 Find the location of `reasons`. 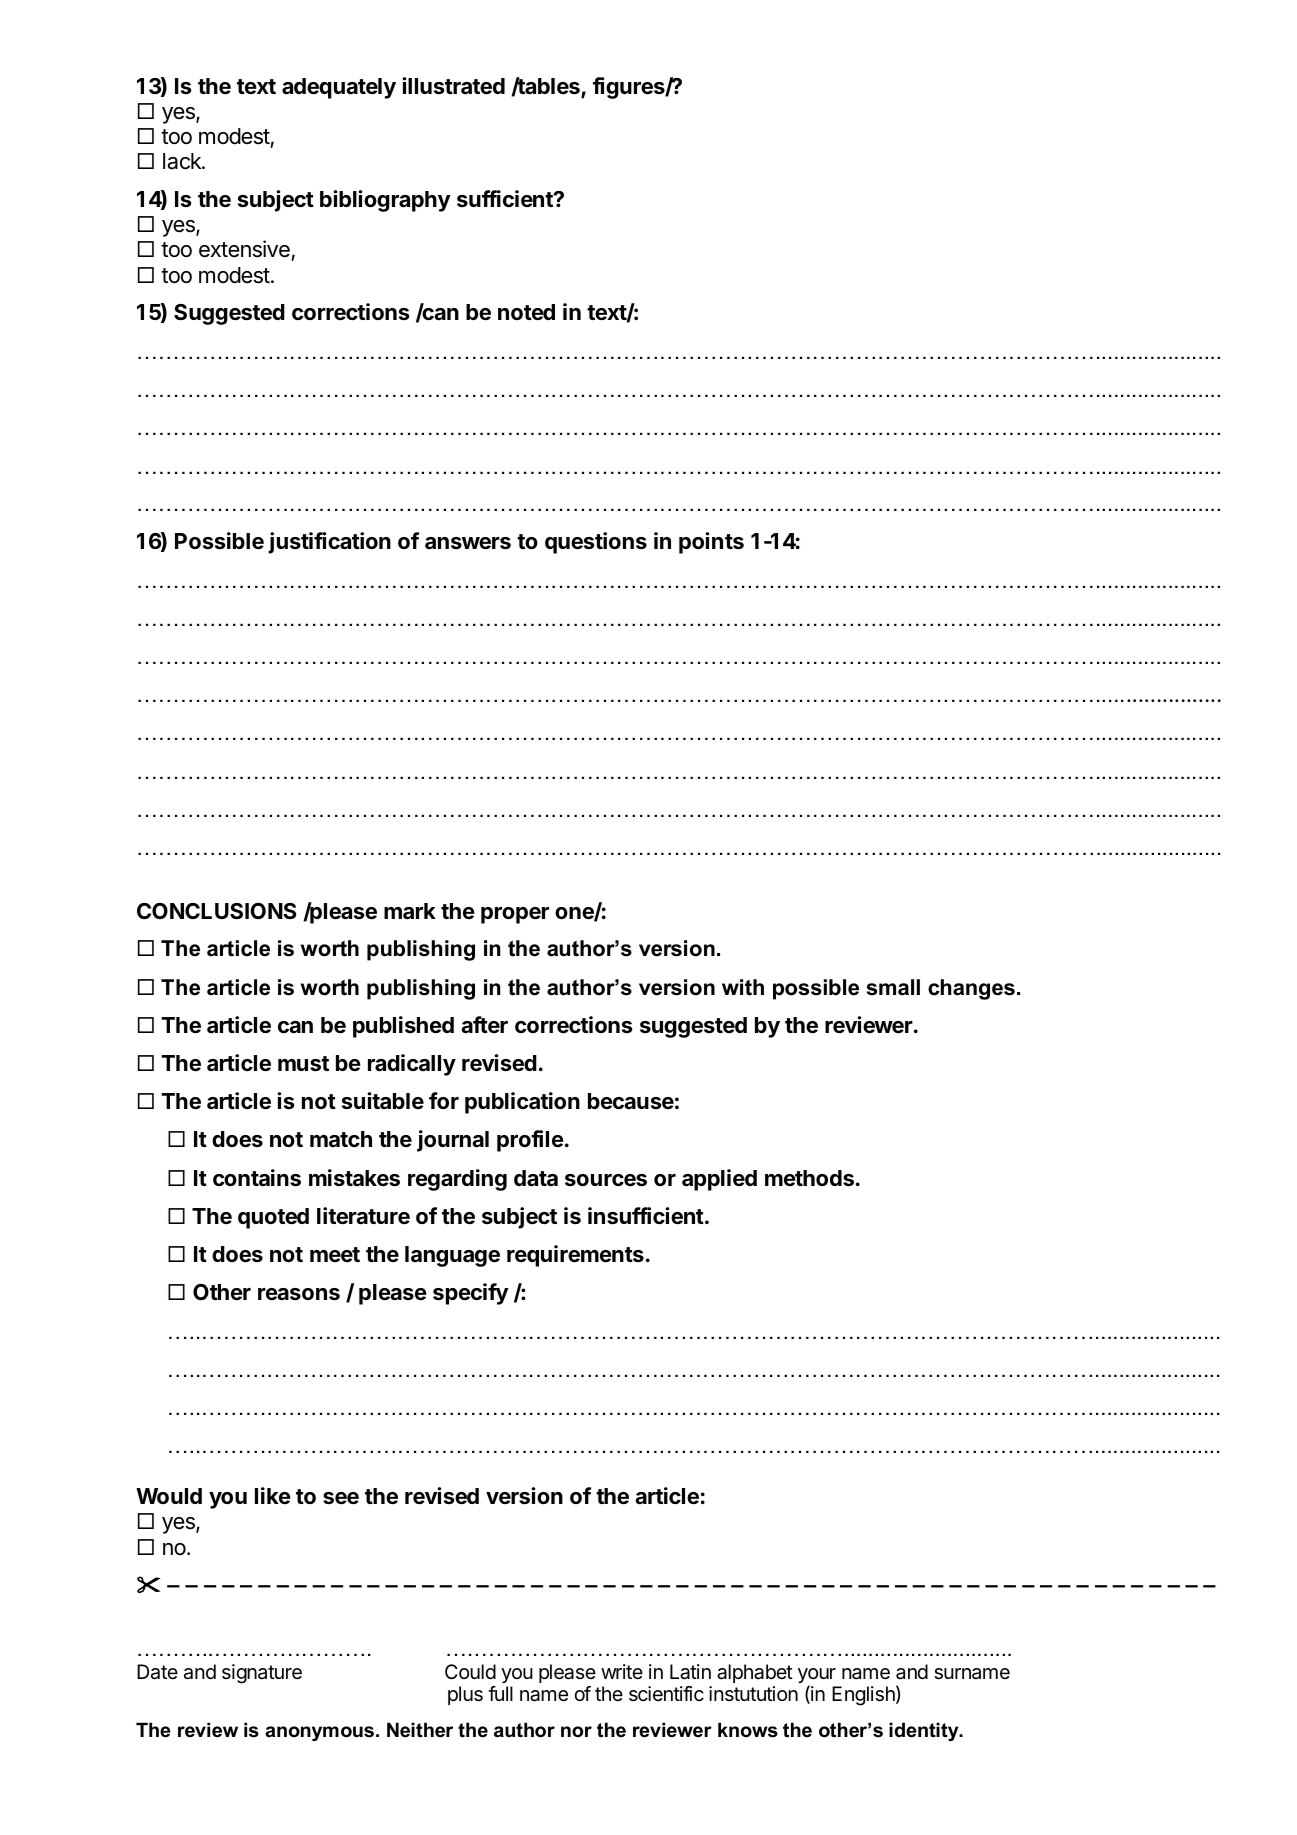

reasons is located at coordinates (299, 1294).
